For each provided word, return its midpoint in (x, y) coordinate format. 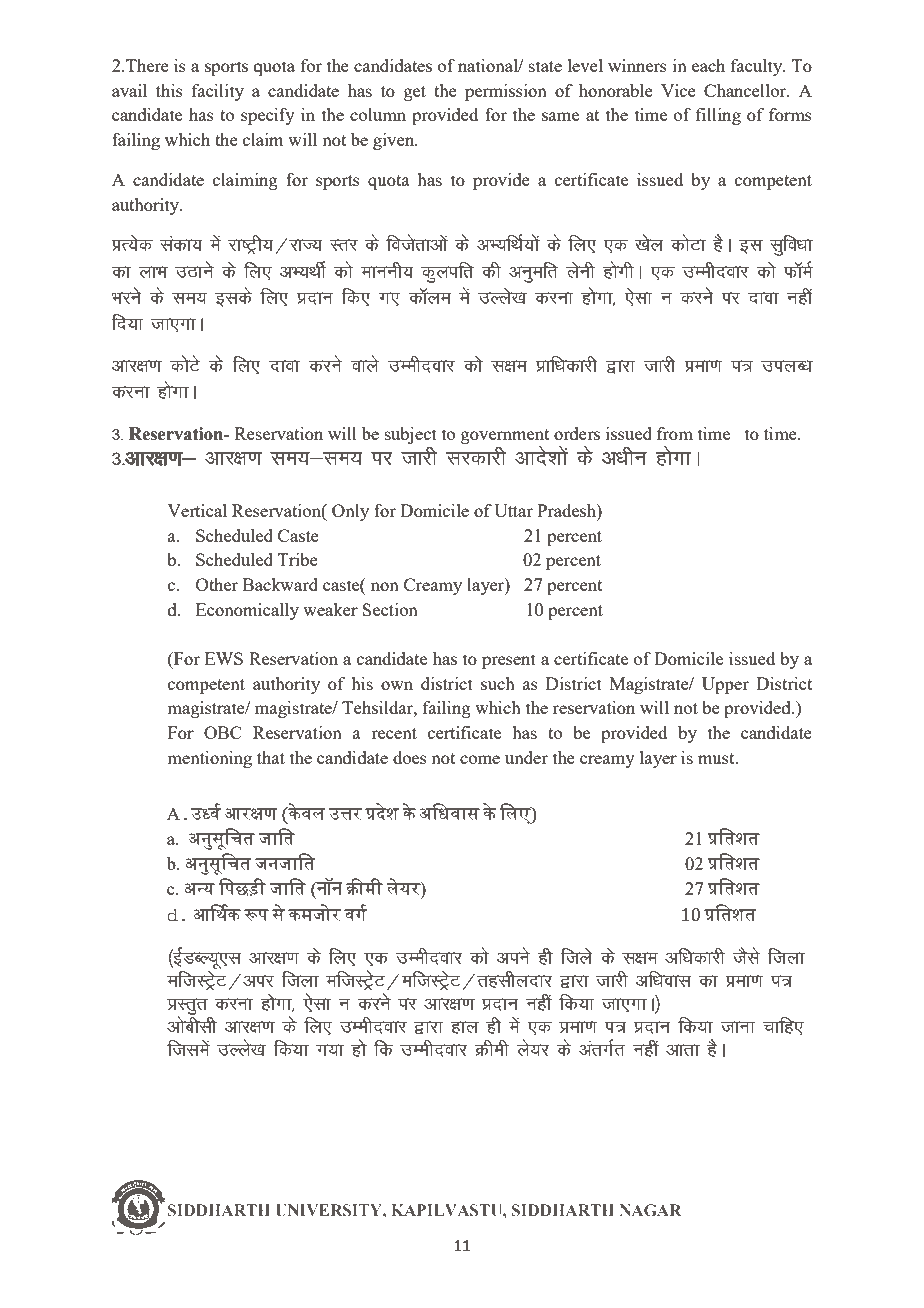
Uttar (513, 510)
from (675, 433)
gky (464, 1027)
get (415, 93)
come (480, 759)
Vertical (197, 510)
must (717, 758)
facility (218, 92)
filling (718, 116)
